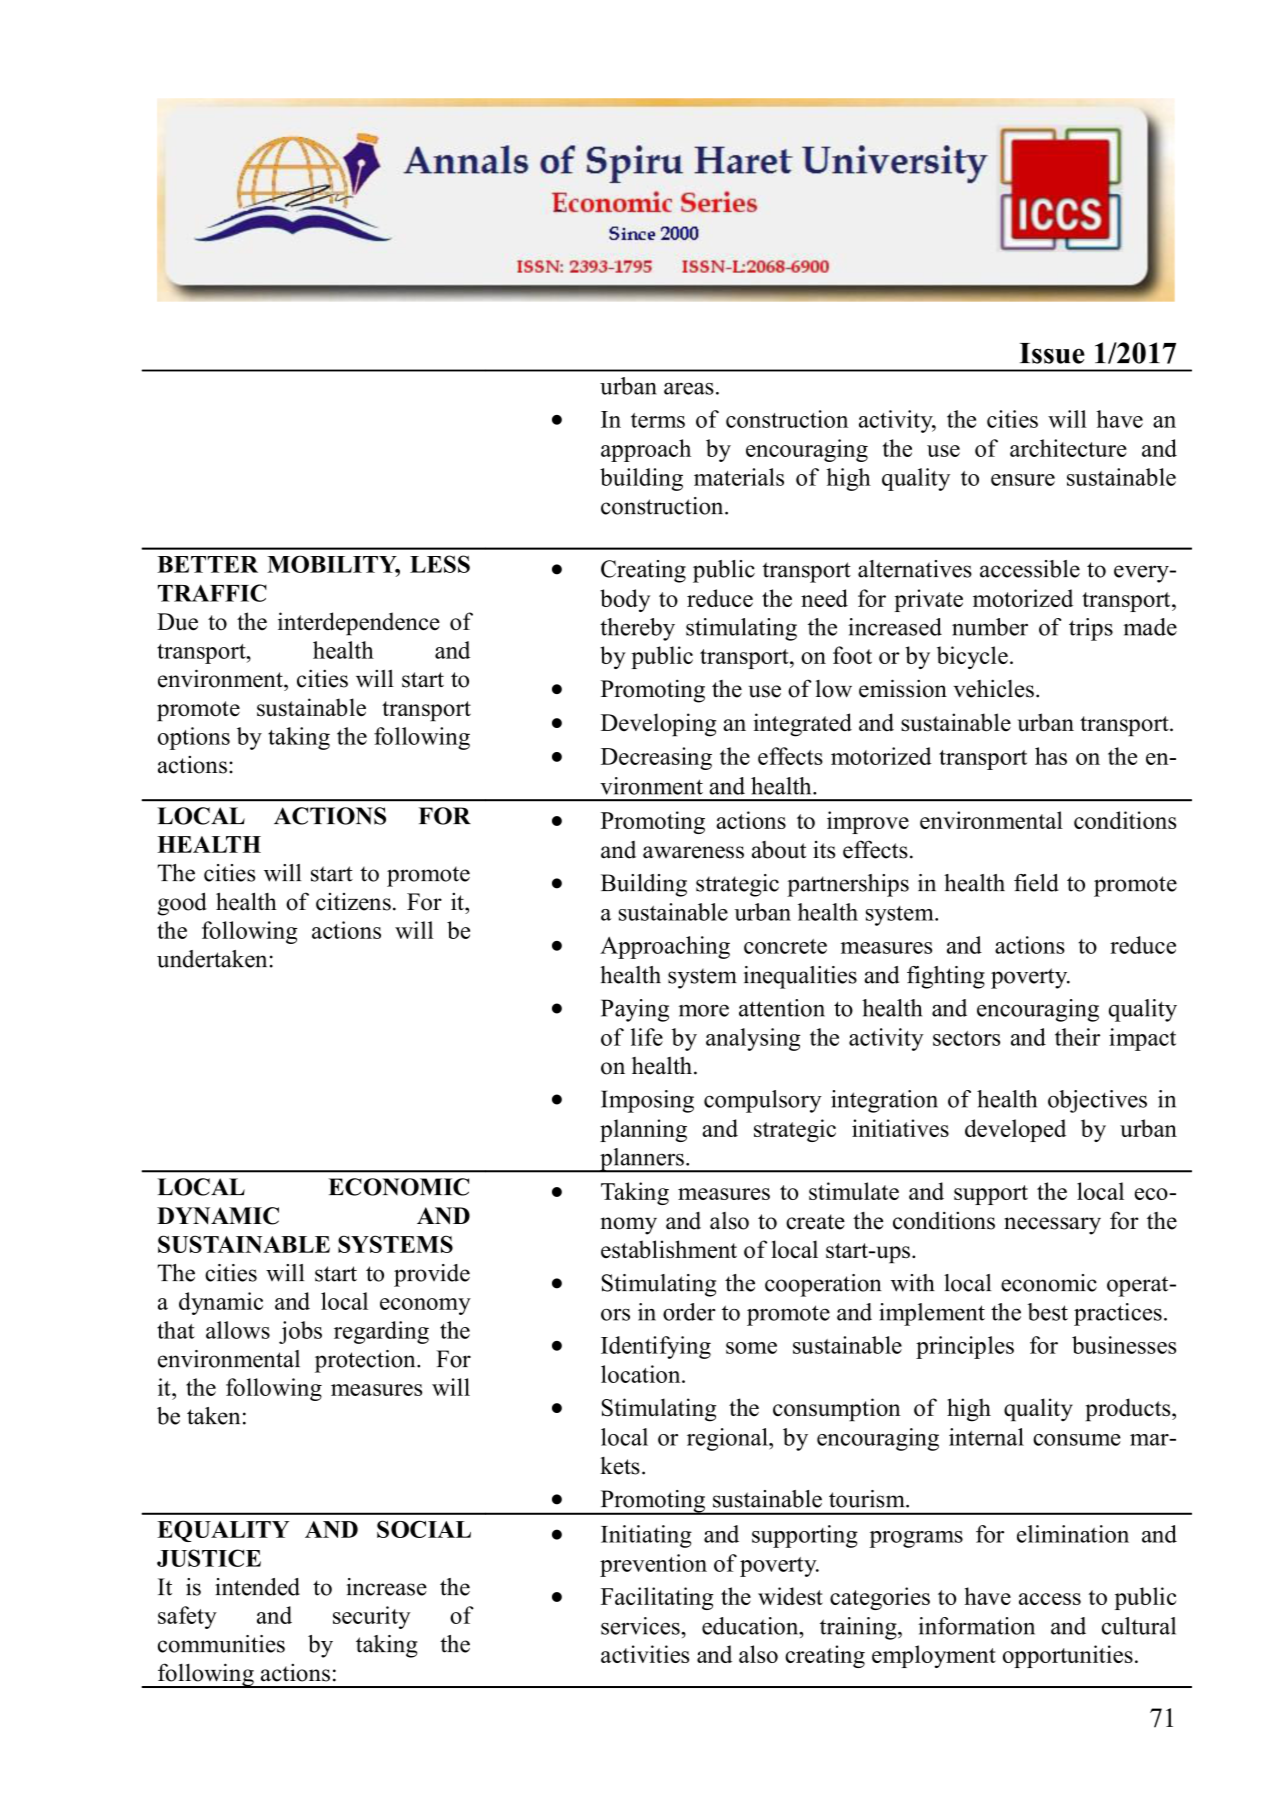  What do you see at coordinates (1077, 1037) in the screenshot?
I see `their` at bounding box center [1077, 1037].
